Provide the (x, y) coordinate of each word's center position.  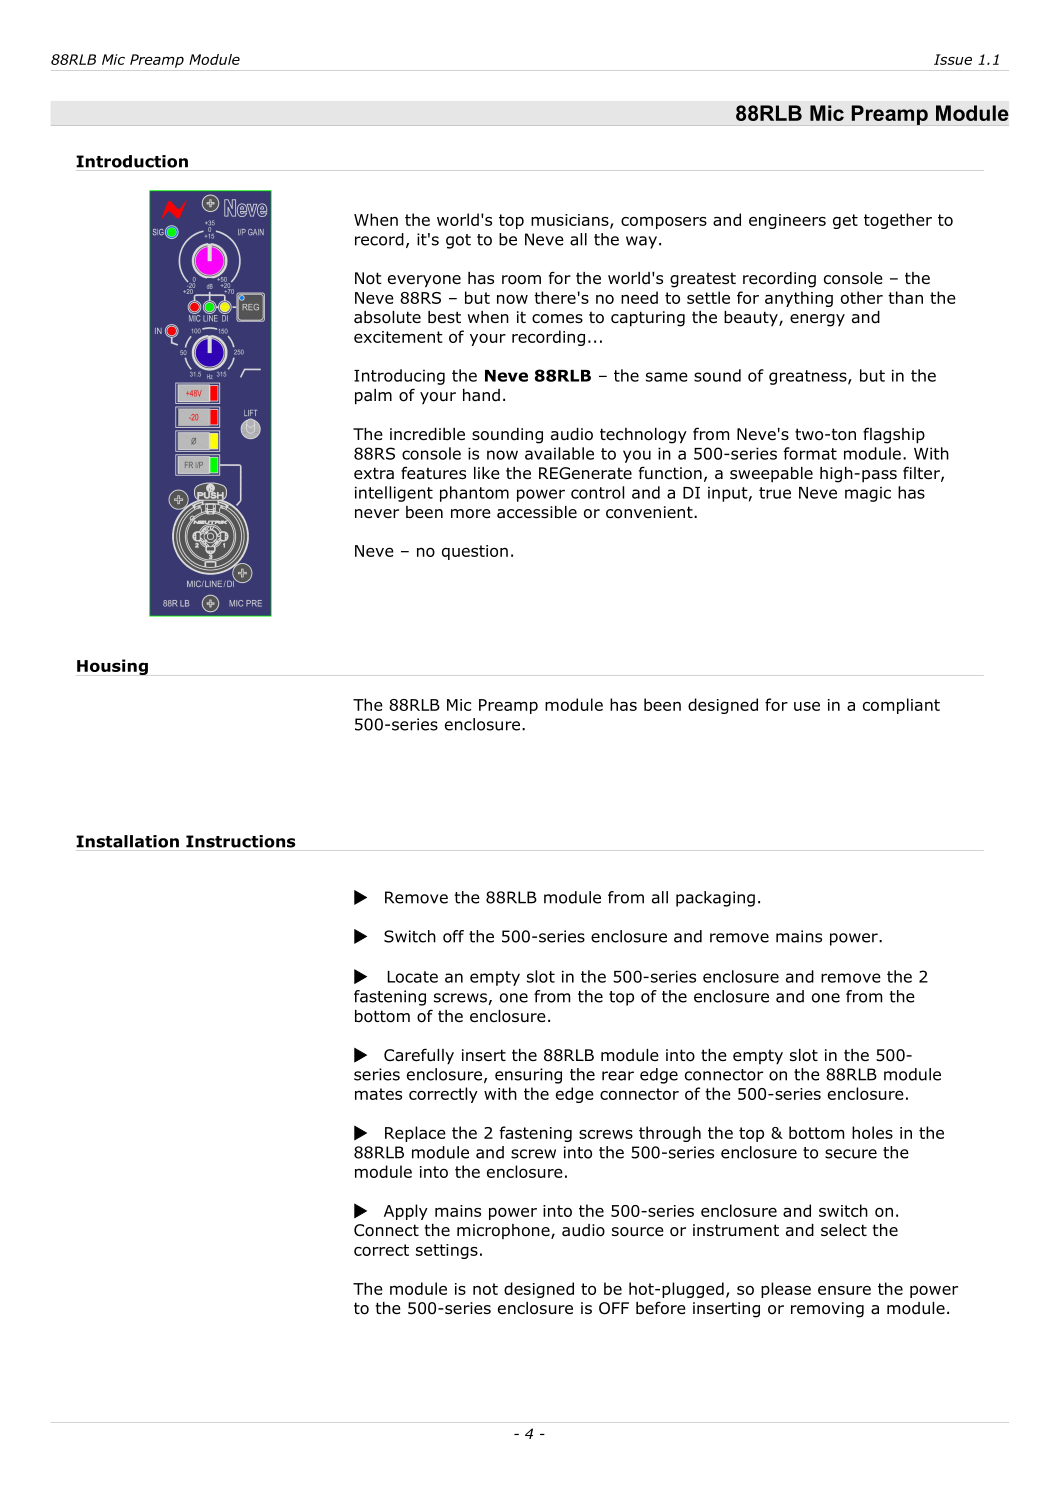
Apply (406, 1212)
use (807, 706)
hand (481, 395)
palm (373, 397)
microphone (504, 1231)
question (475, 552)
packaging (715, 899)
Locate (413, 977)
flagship (894, 435)
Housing (112, 667)
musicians (571, 221)
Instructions (240, 841)
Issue (953, 59)
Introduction (132, 161)
